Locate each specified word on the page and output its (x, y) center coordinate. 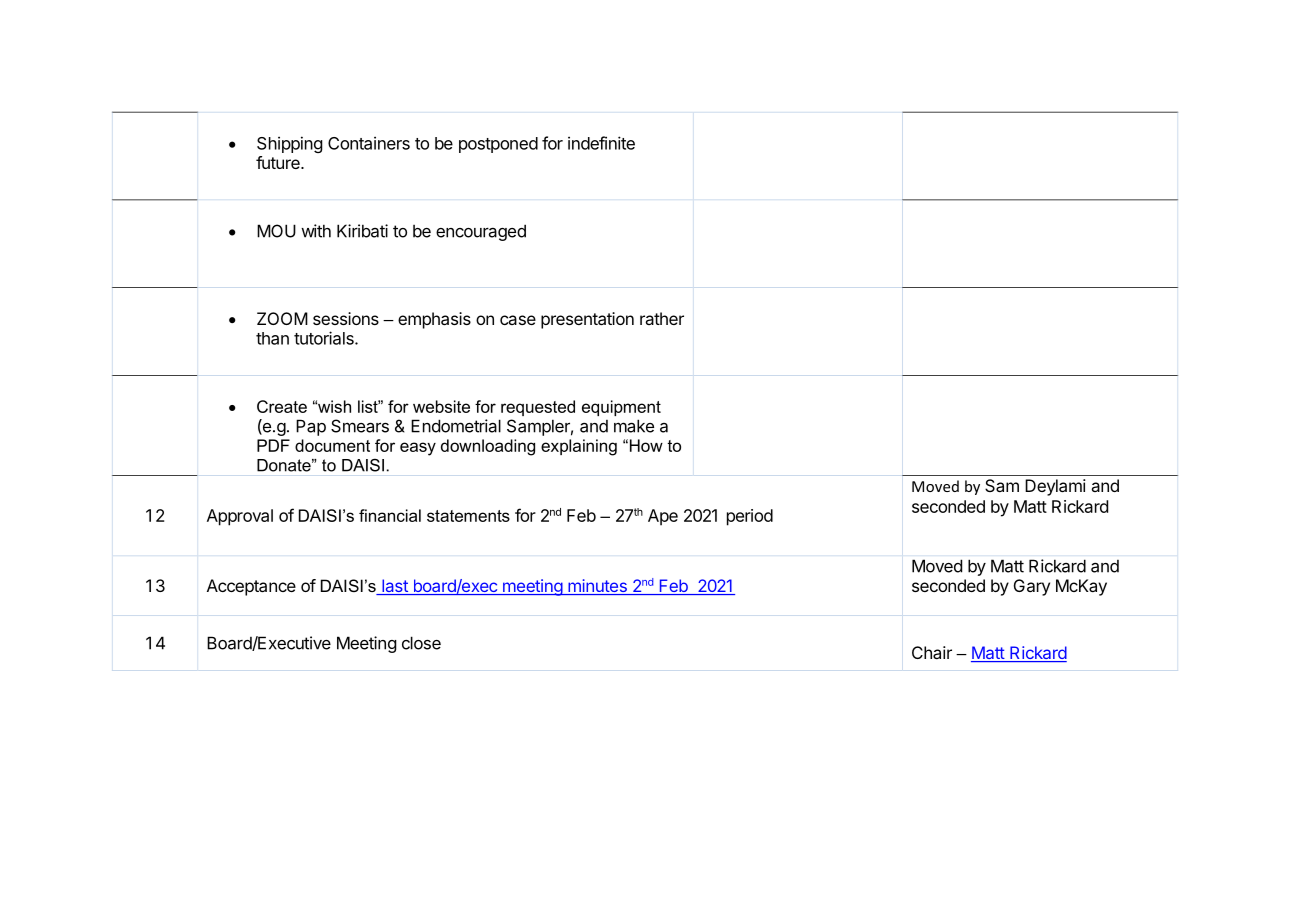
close (421, 643)
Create (282, 406)
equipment (621, 408)
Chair (932, 652)
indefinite (601, 143)
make (634, 426)
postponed (498, 145)
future (279, 162)
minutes (597, 587)
